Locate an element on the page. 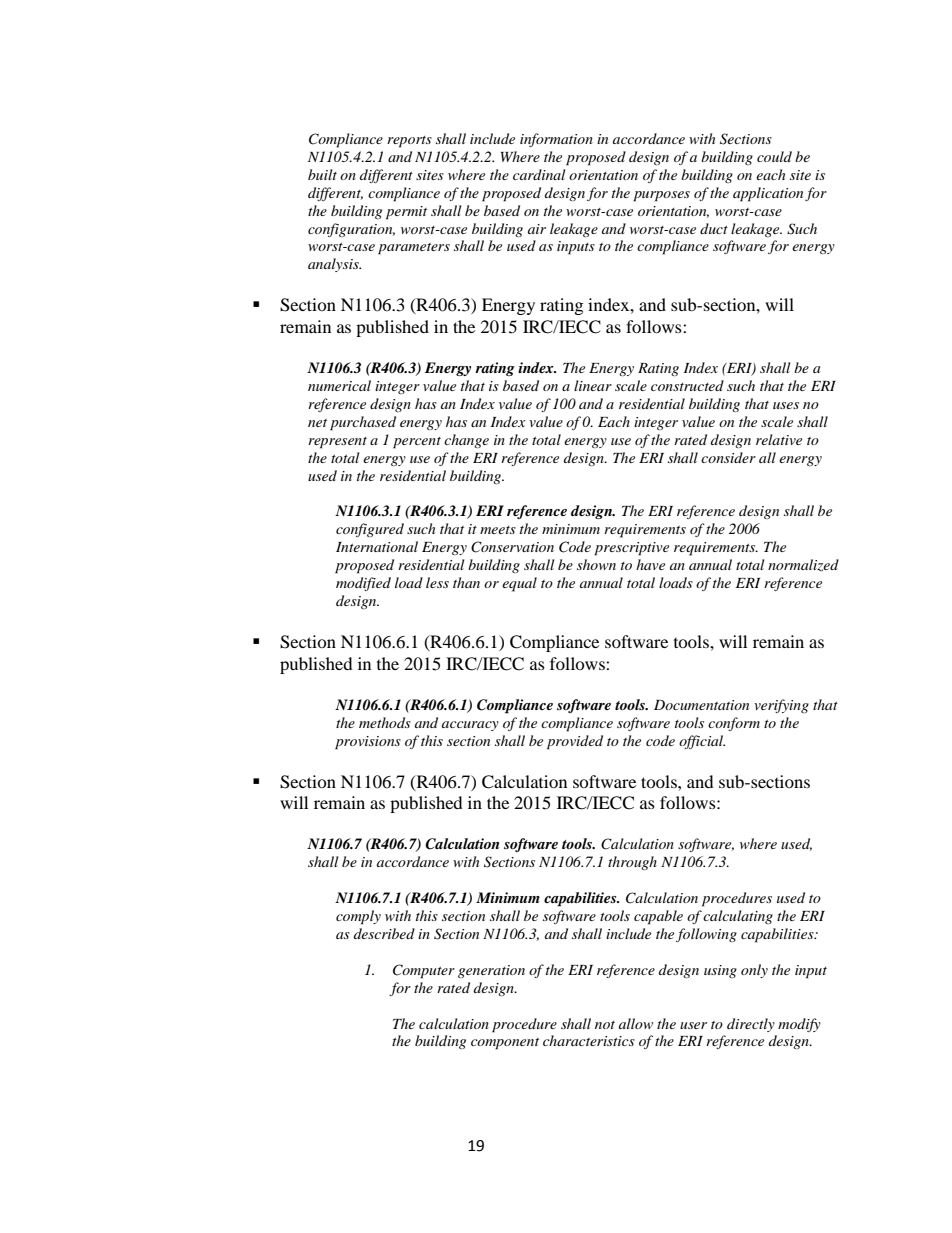 The height and width of the document is (1233, 952). Computer is located at coordinates (424, 971).
